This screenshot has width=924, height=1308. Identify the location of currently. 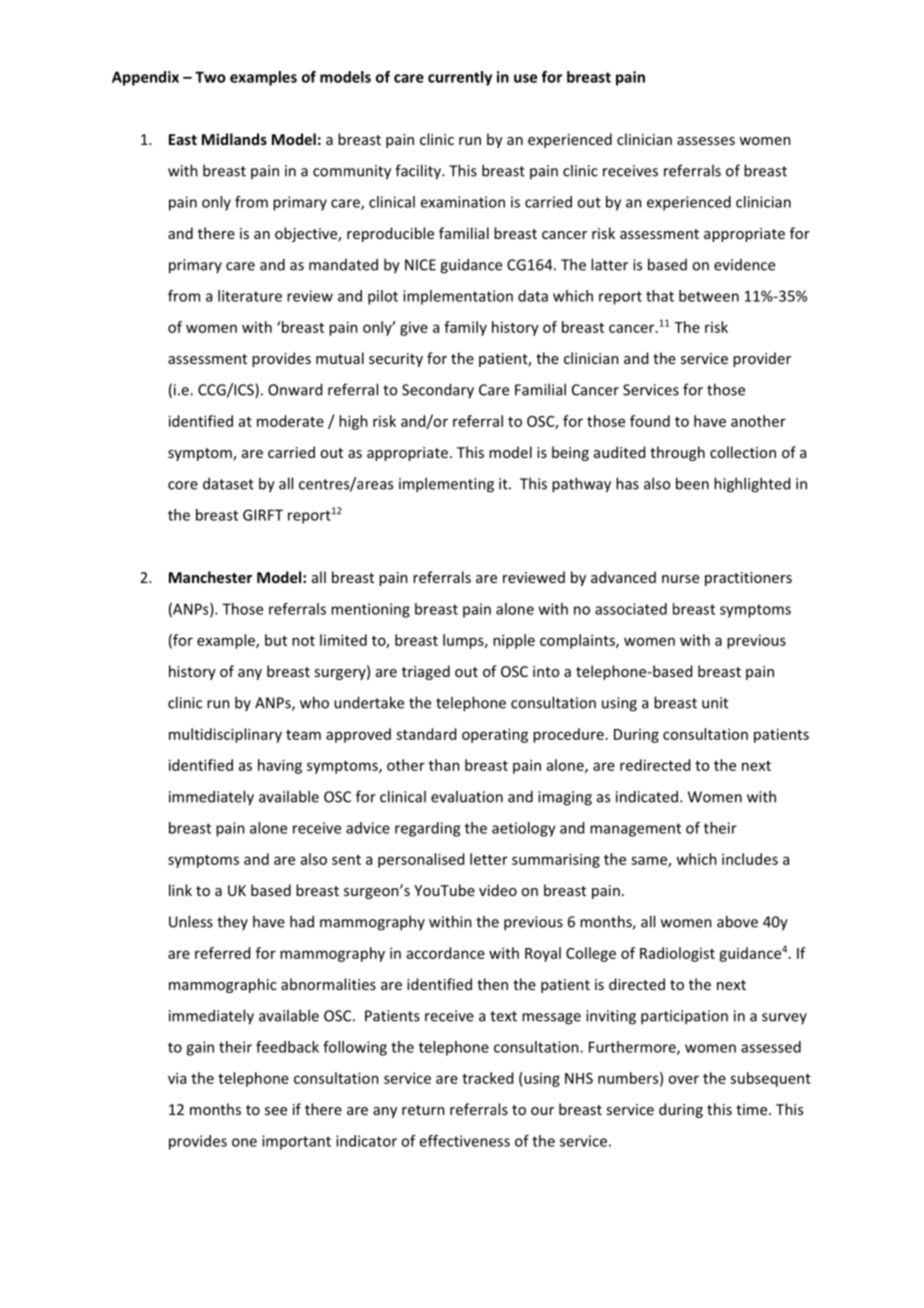
(460, 78).
